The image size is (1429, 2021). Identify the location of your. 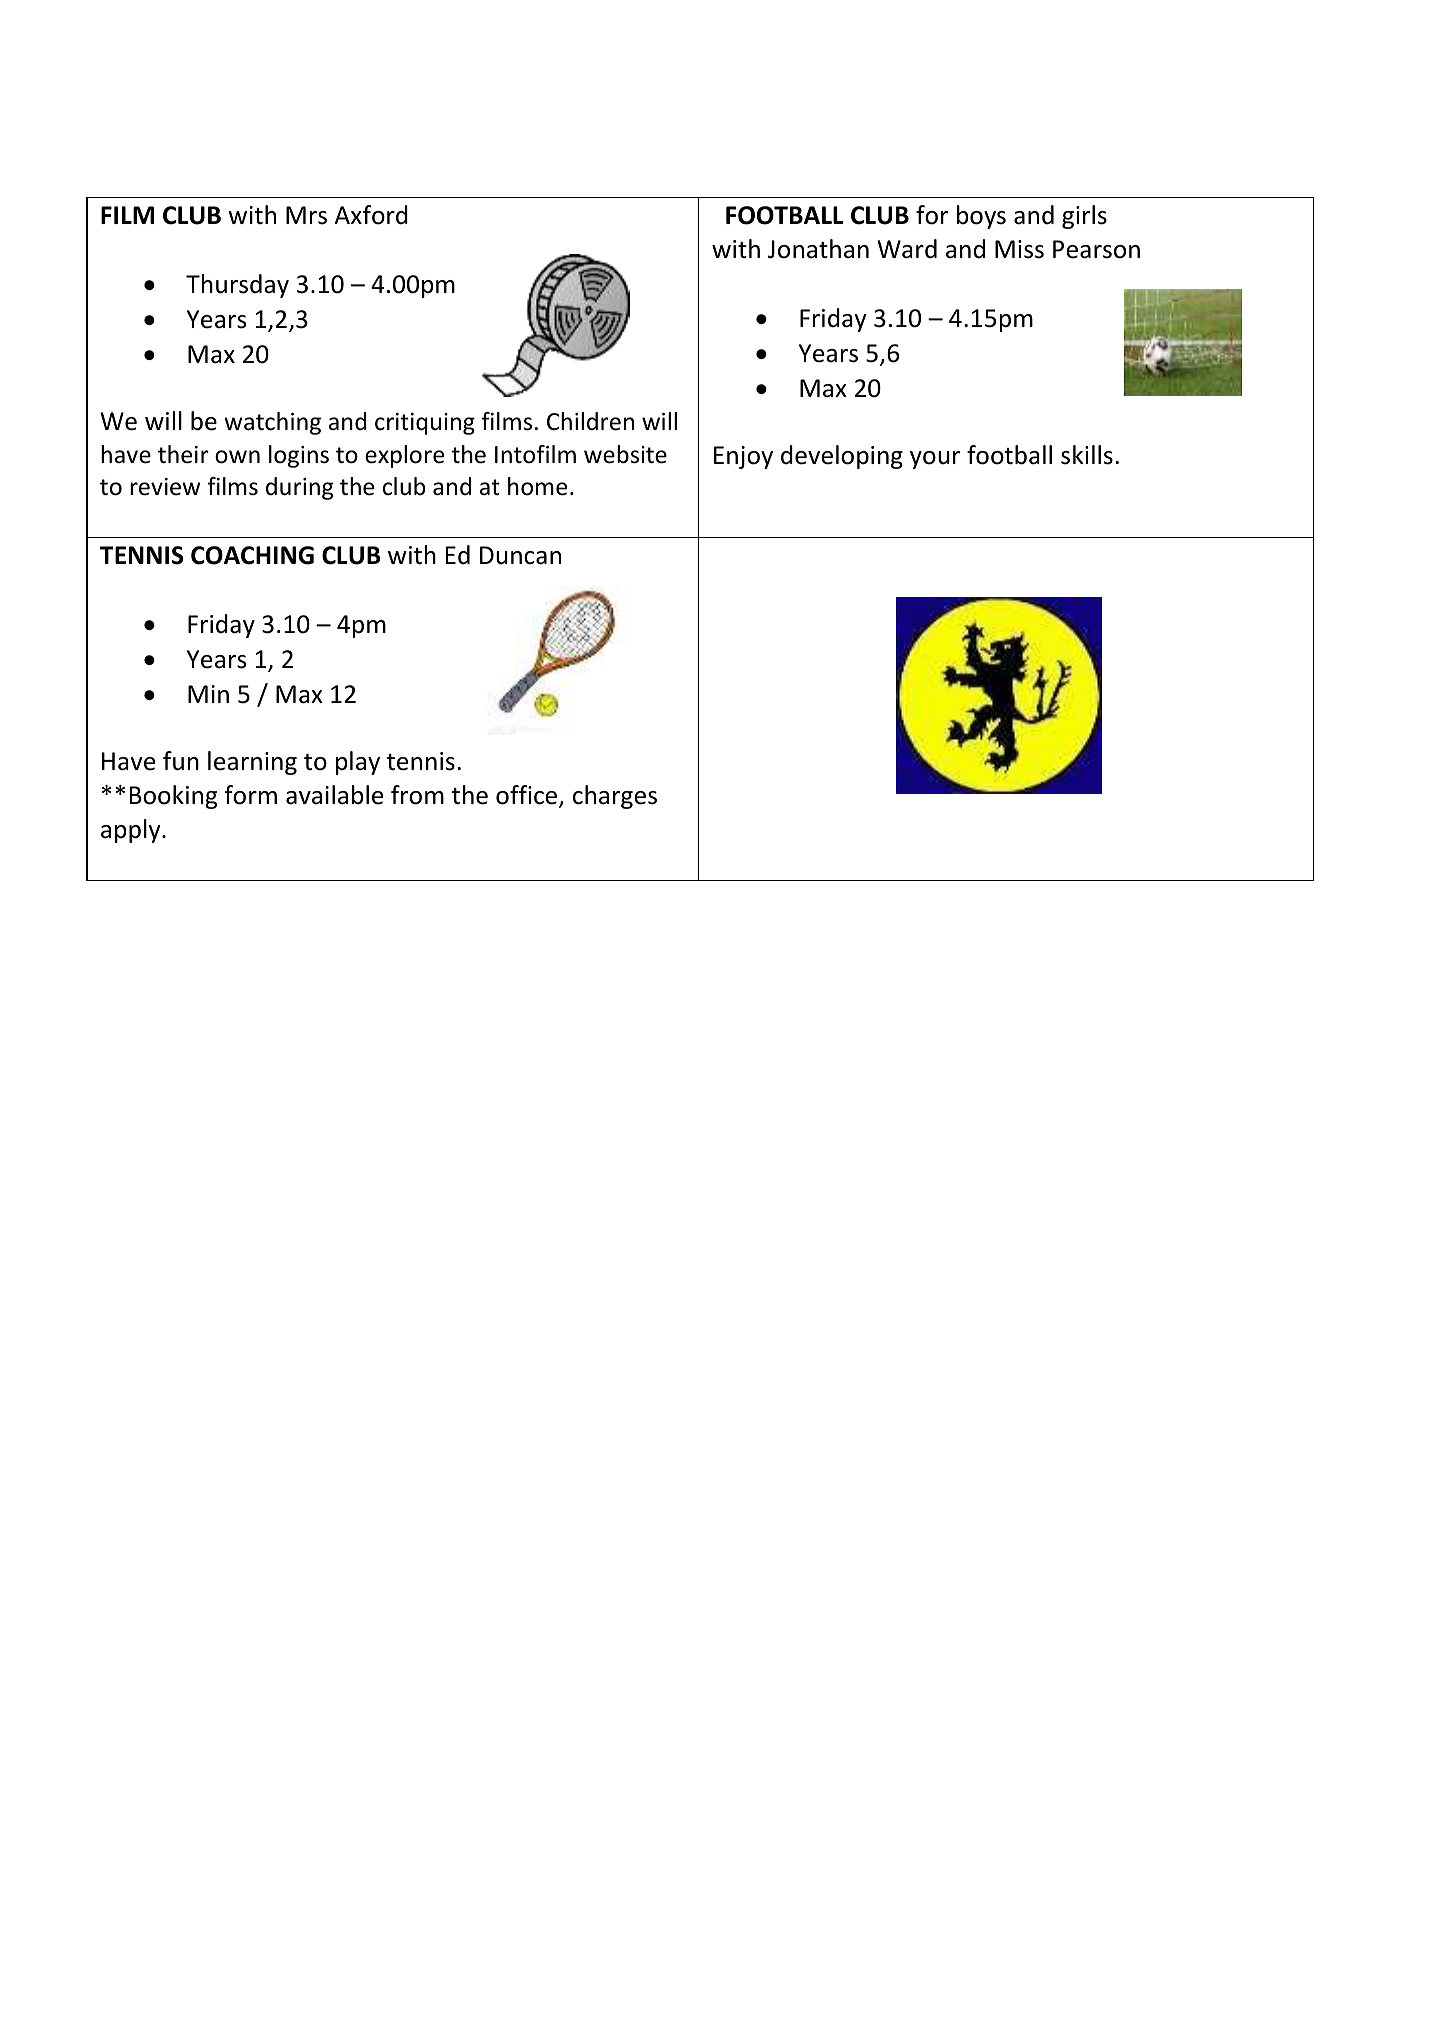
(935, 460).
